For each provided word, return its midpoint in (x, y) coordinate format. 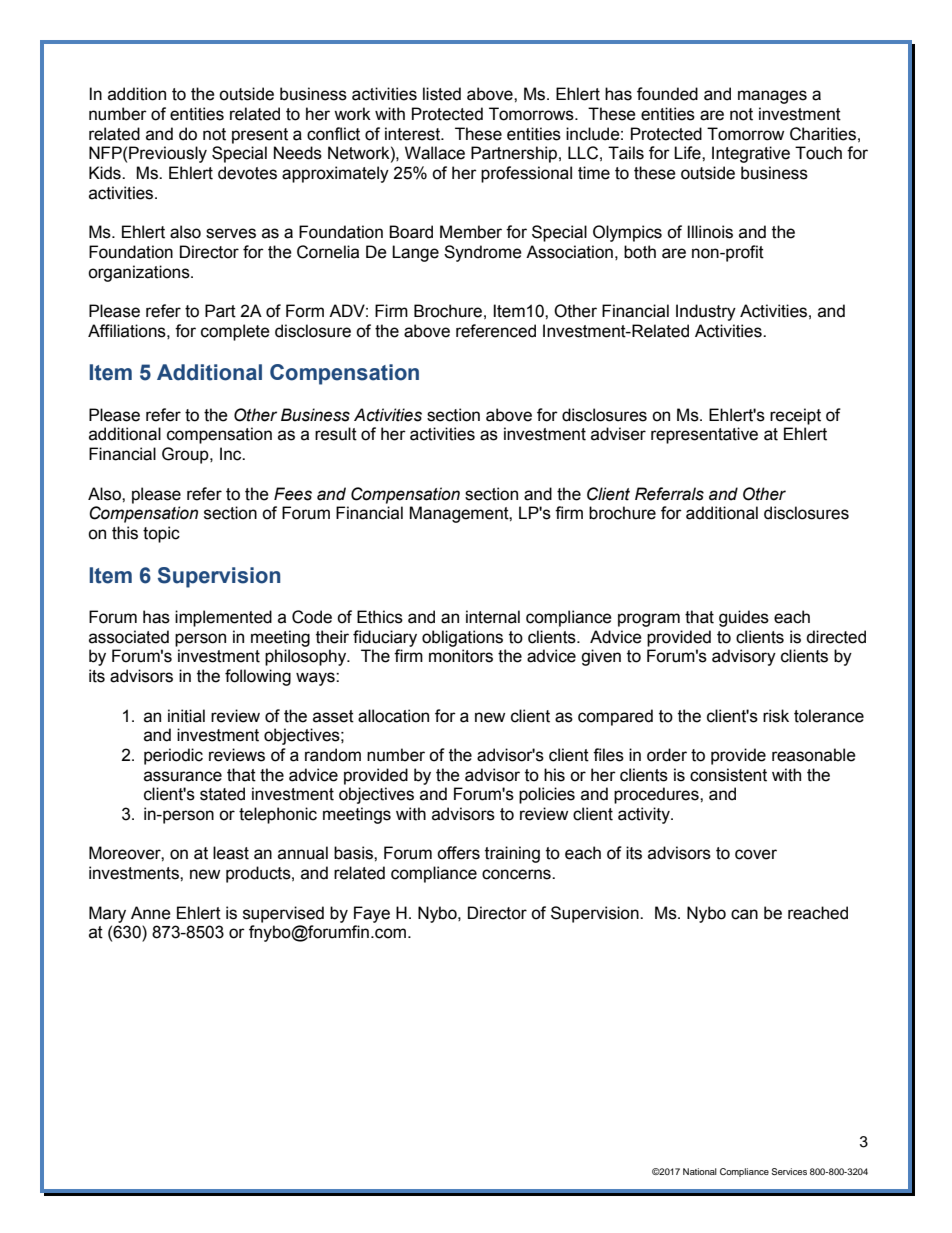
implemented (223, 618)
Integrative (751, 154)
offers (458, 853)
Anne (151, 913)
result (336, 434)
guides (744, 618)
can (744, 914)
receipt (795, 416)
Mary (107, 914)
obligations (462, 638)
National (700, 1171)
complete (235, 332)
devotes (247, 173)
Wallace (435, 153)
